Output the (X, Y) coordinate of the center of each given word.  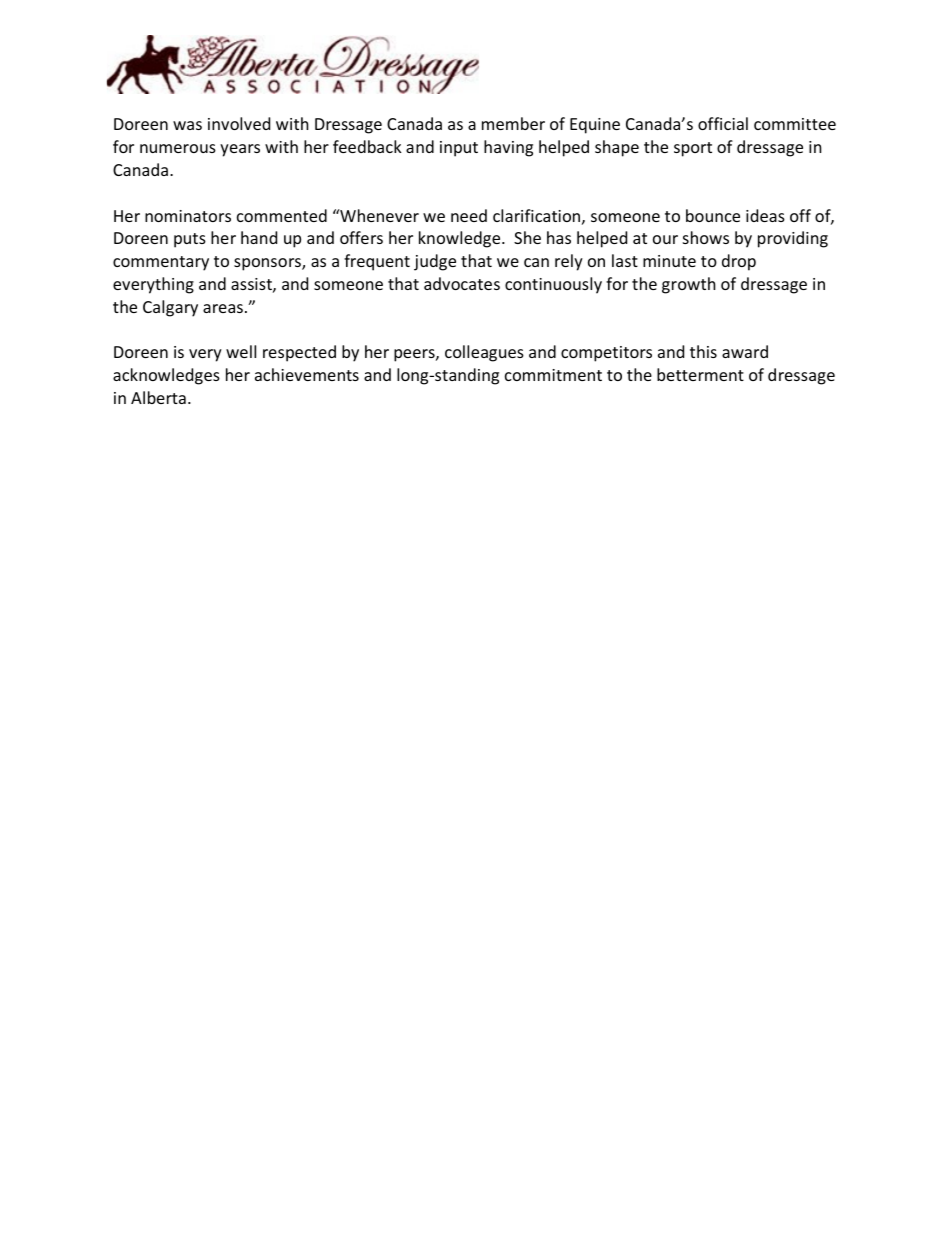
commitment (553, 375)
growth (689, 285)
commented (282, 215)
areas (224, 308)
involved (239, 123)
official (723, 123)
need (469, 215)
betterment (700, 374)
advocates (462, 283)
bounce (713, 215)
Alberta (158, 397)
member (513, 123)
